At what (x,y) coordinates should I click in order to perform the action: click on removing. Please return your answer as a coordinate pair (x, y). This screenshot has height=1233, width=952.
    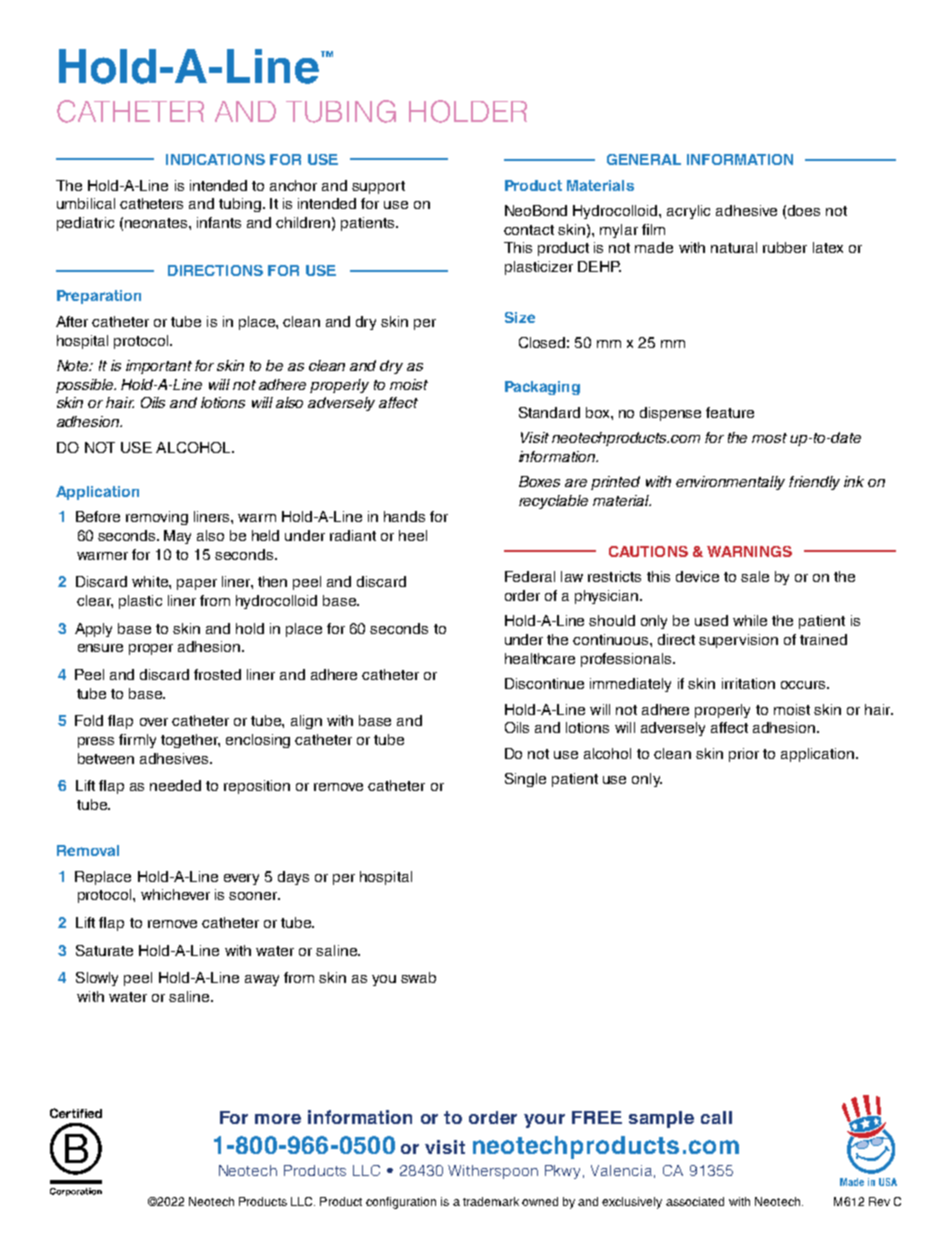
    Looking at the image, I should click on (157, 518).
